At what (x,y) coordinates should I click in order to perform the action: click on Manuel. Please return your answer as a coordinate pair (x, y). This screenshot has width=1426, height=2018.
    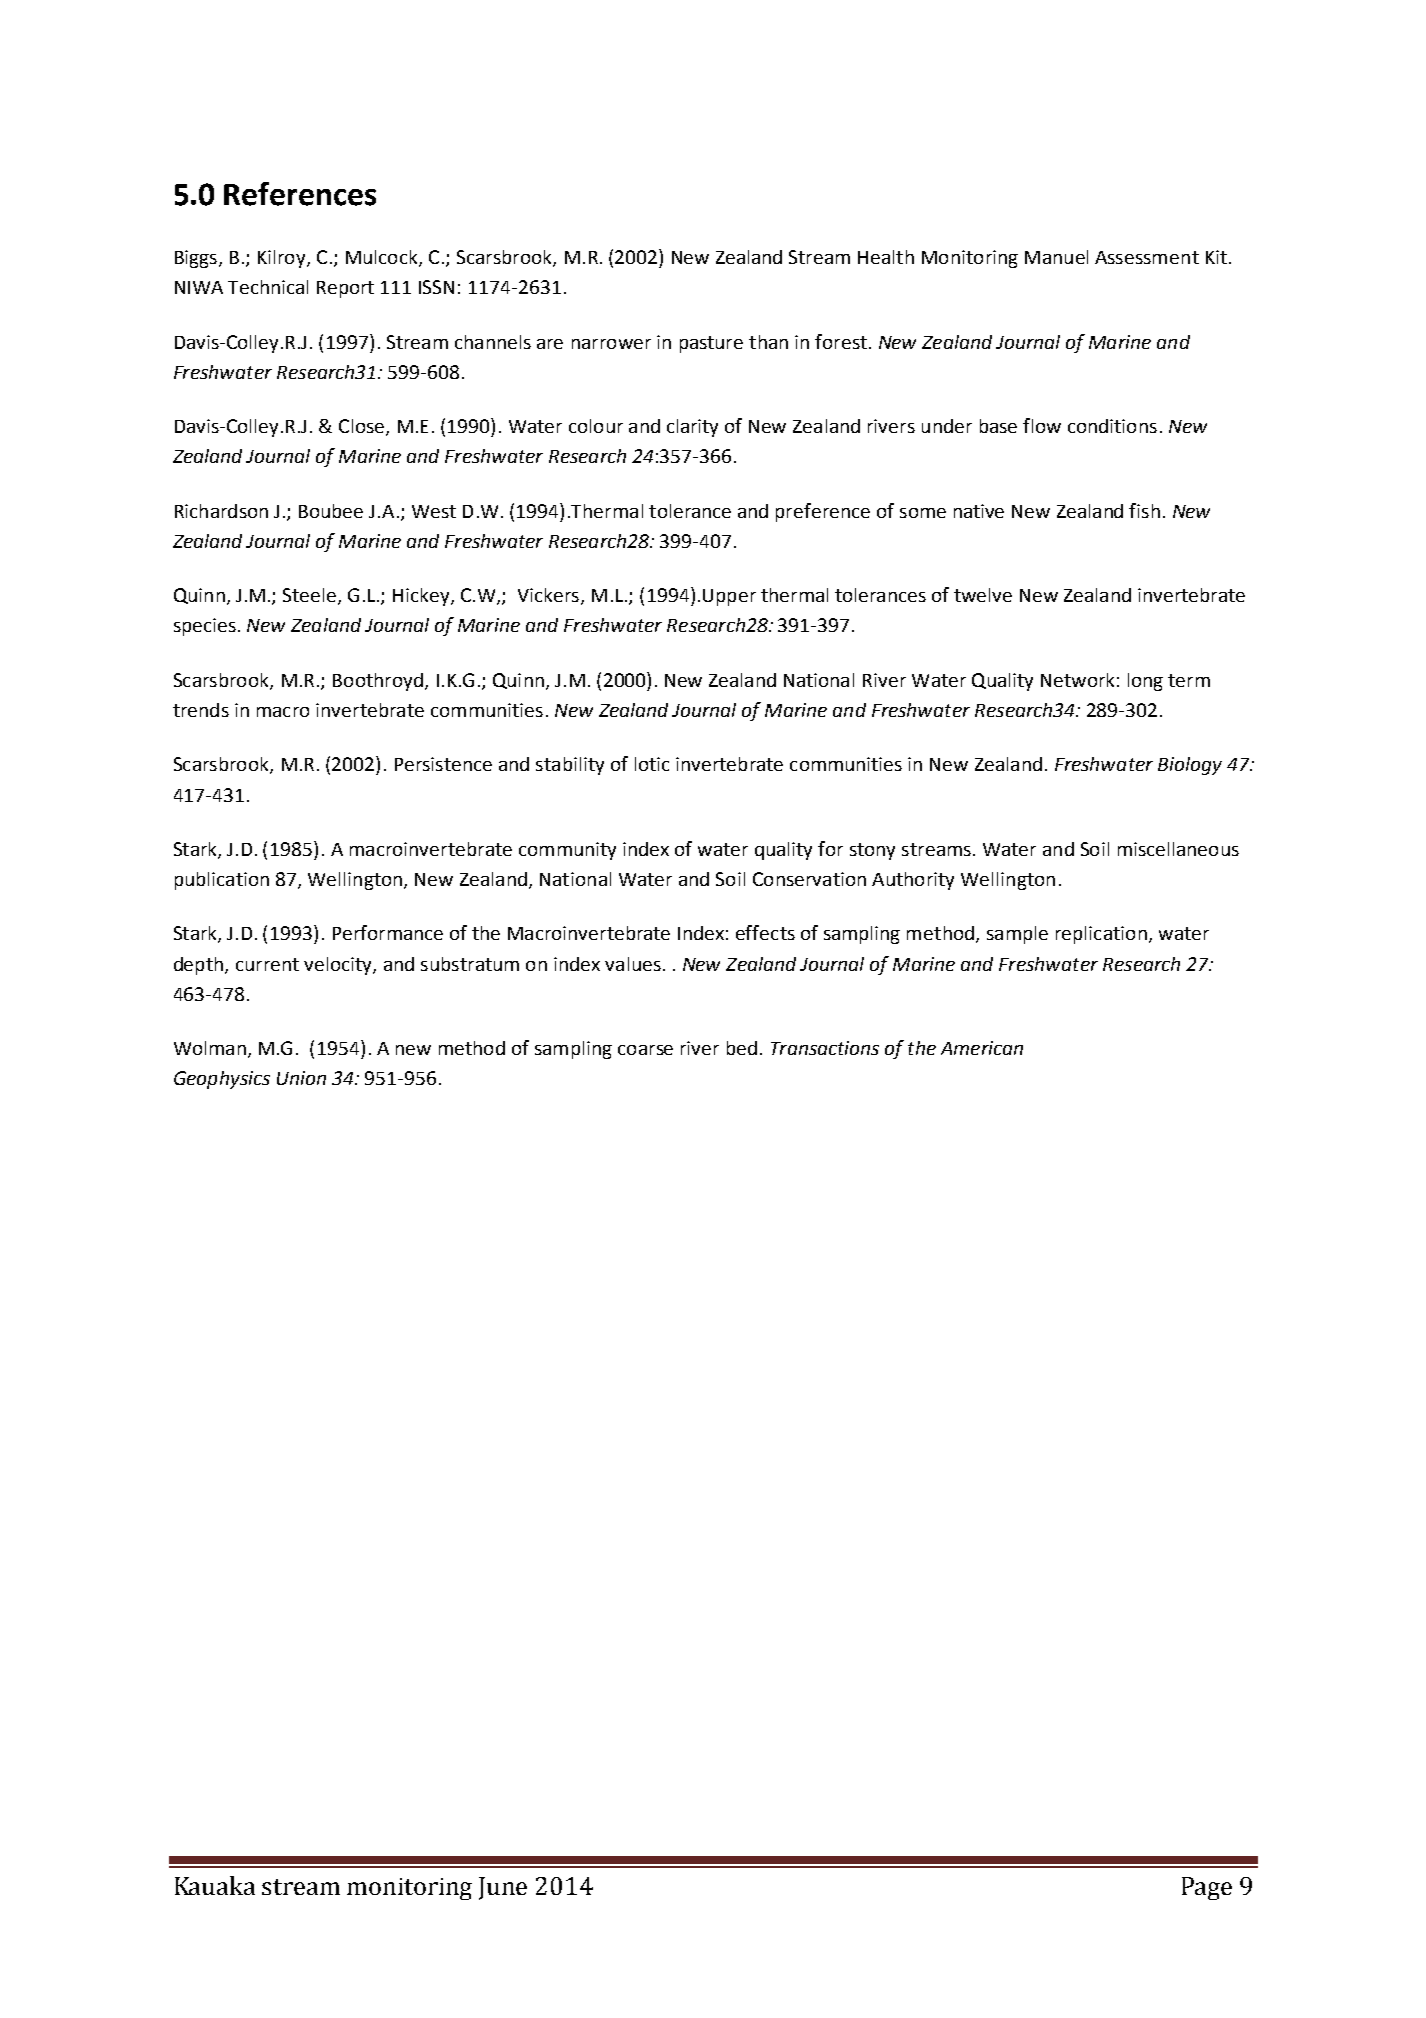
    Looking at the image, I should click on (1056, 257).
